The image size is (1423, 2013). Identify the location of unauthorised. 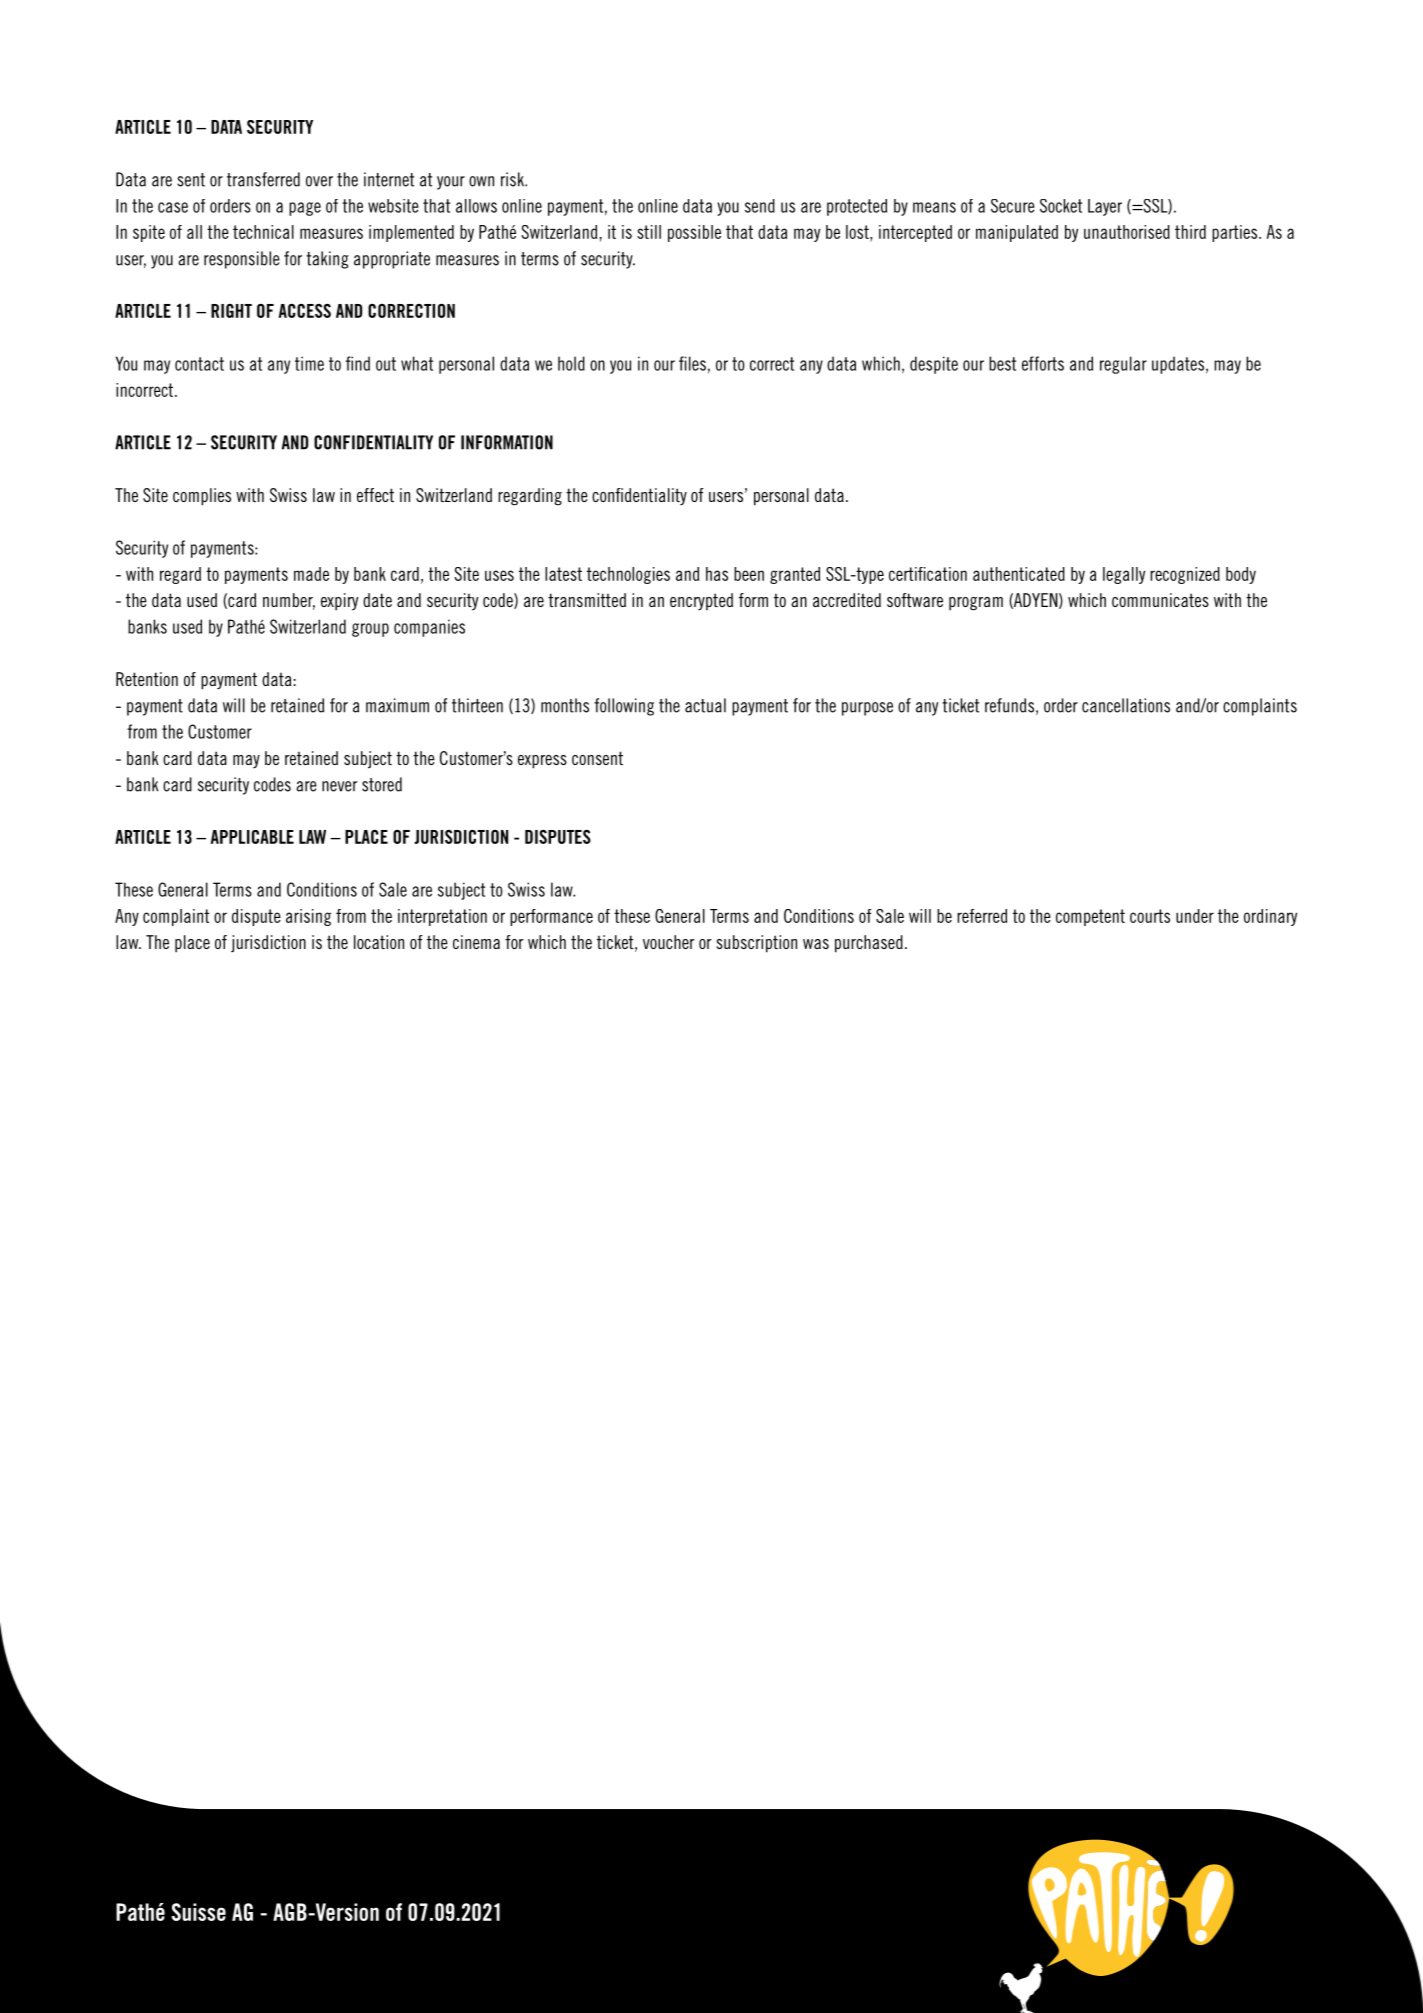
(1127, 232).
